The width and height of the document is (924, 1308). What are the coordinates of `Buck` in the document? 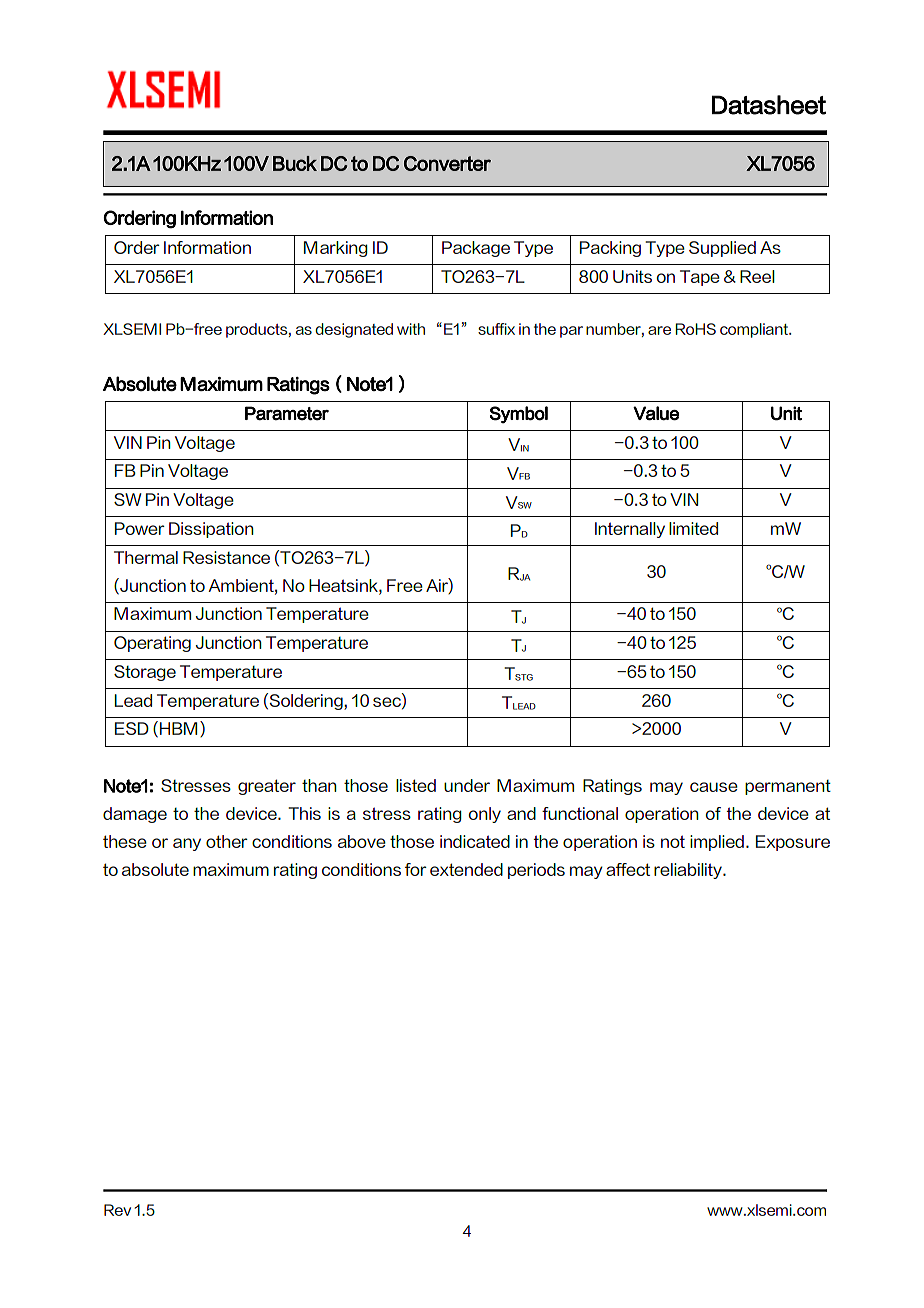 It's located at (295, 163).
